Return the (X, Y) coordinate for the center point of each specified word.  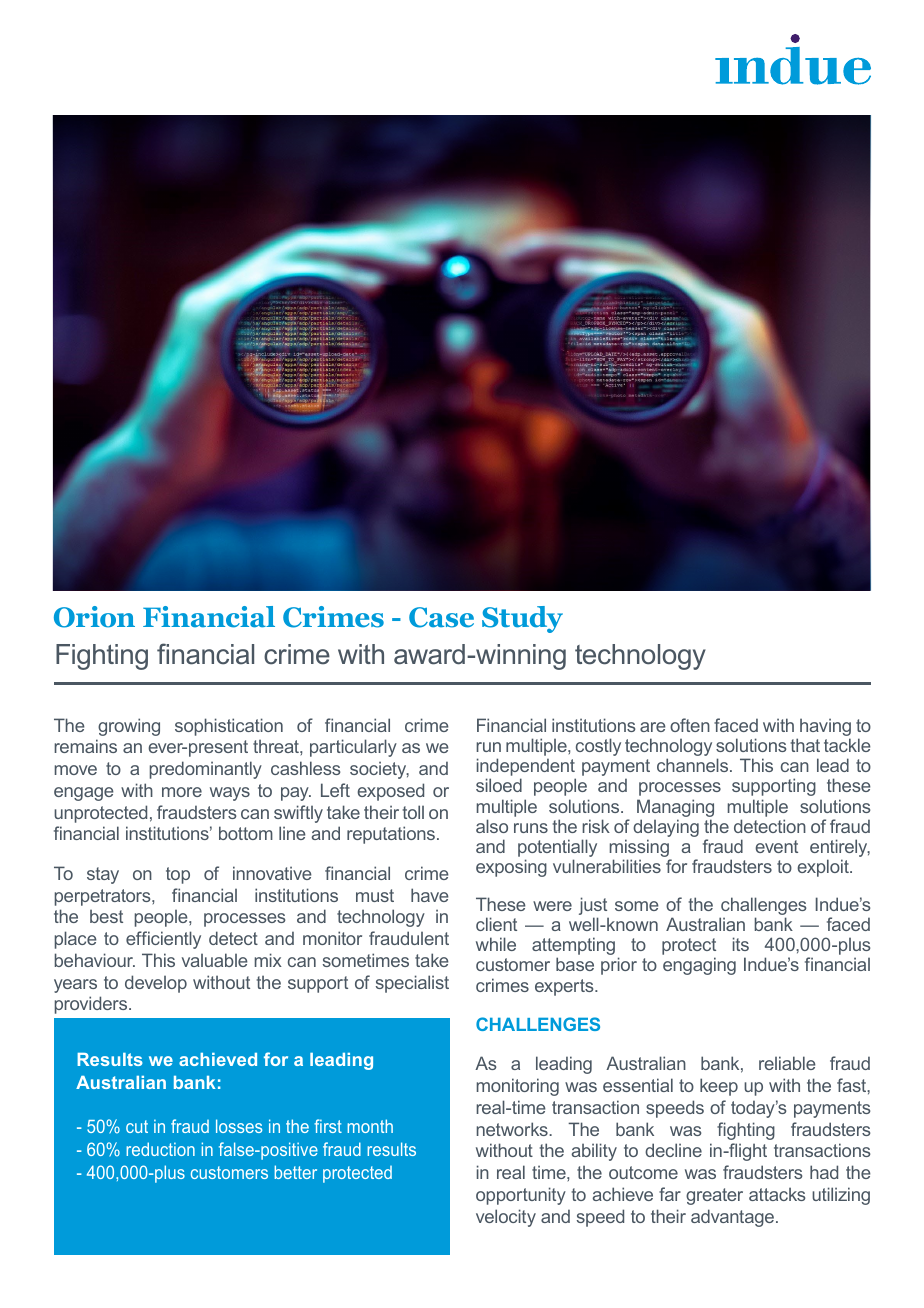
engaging (699, 966)
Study (522, 619)
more (182, 792)
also (492, 826)
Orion (94, 617)
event (776, 846)
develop (156, 984)
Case (441, 617)
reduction (160, 1149)
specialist (412, 984)
